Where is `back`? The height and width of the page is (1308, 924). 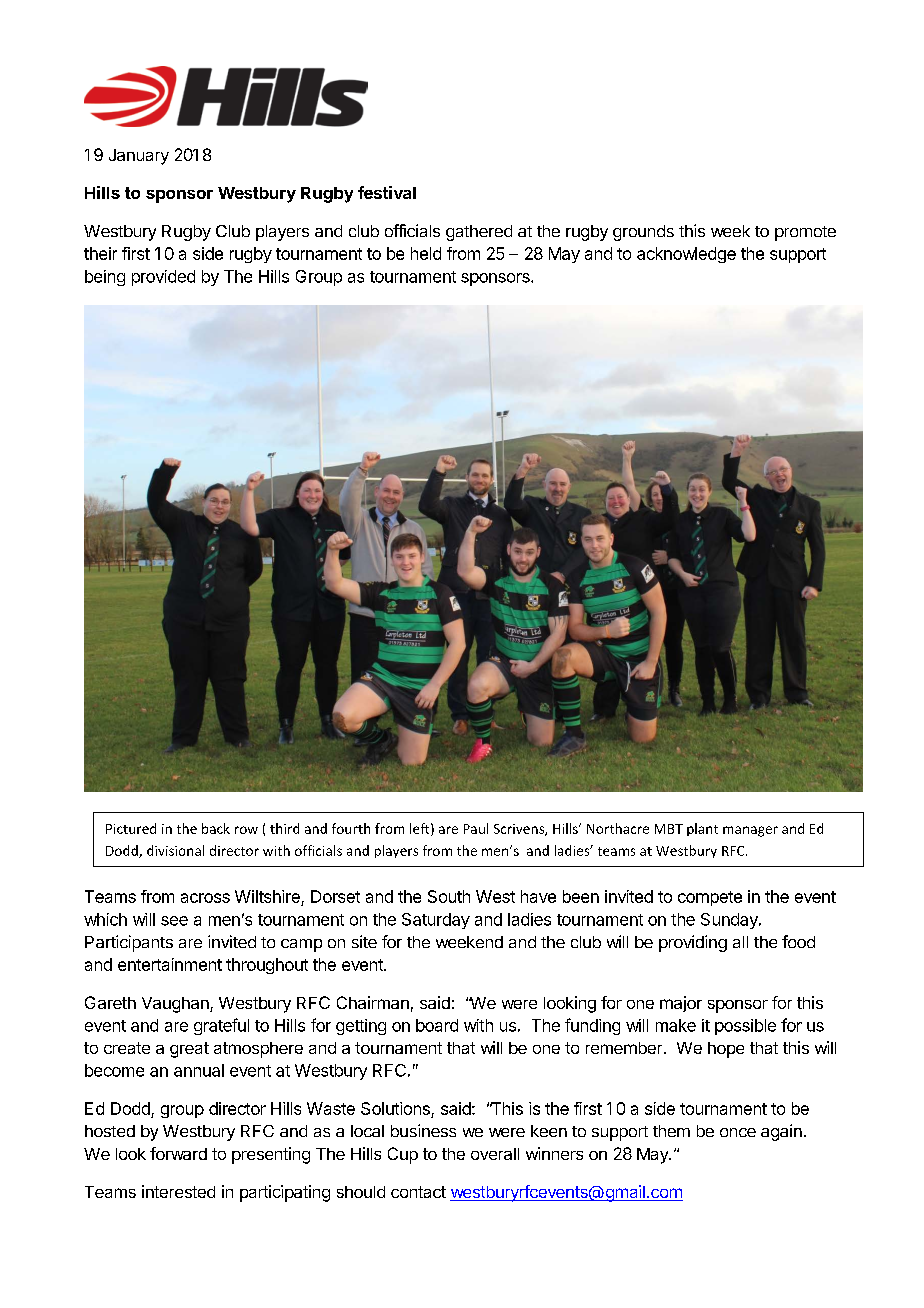 back is located at coordinates (216, 828).
